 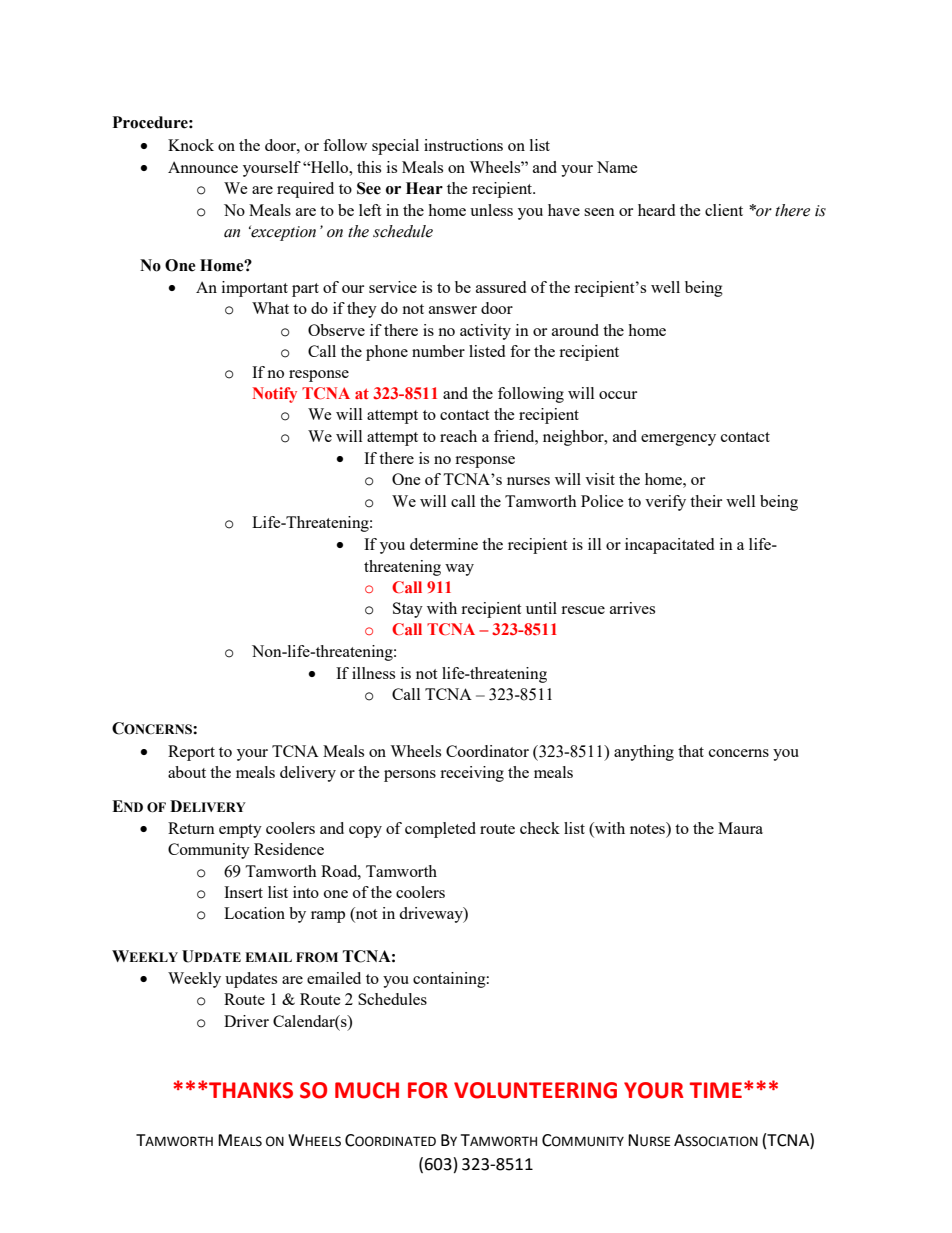 What do you see at coordinates (191, 753) in the screenshot?
I see `Report` at bounding box center [191, 753].
